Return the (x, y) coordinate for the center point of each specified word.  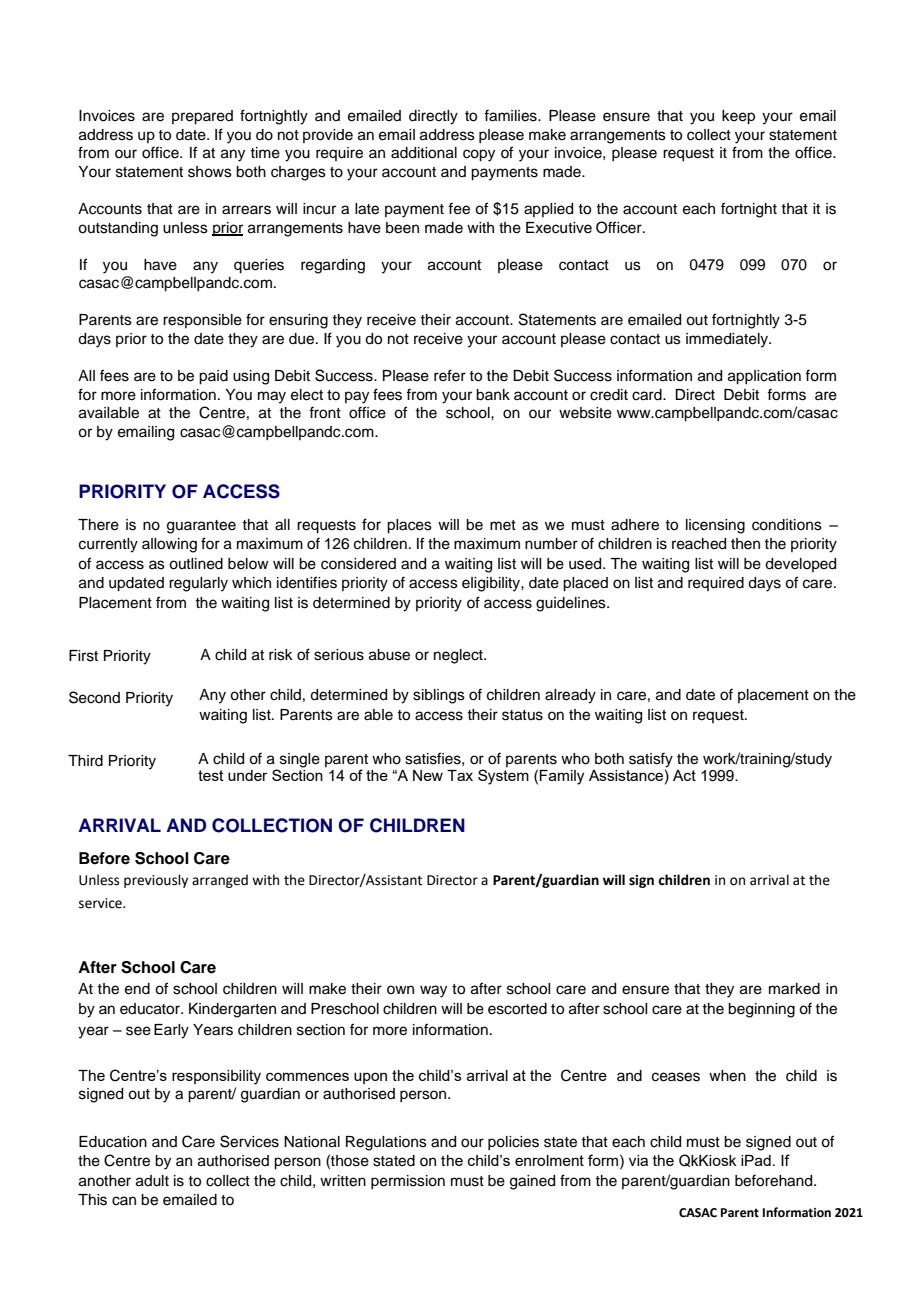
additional (424, 153)
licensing (715, 526)
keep (738, 117)
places (409, 526)
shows (210, 172)
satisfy (651, 761)
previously (156, 881)
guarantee (201, 527)
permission (408, 1182)
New (428, 775)
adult (152, 1181)
